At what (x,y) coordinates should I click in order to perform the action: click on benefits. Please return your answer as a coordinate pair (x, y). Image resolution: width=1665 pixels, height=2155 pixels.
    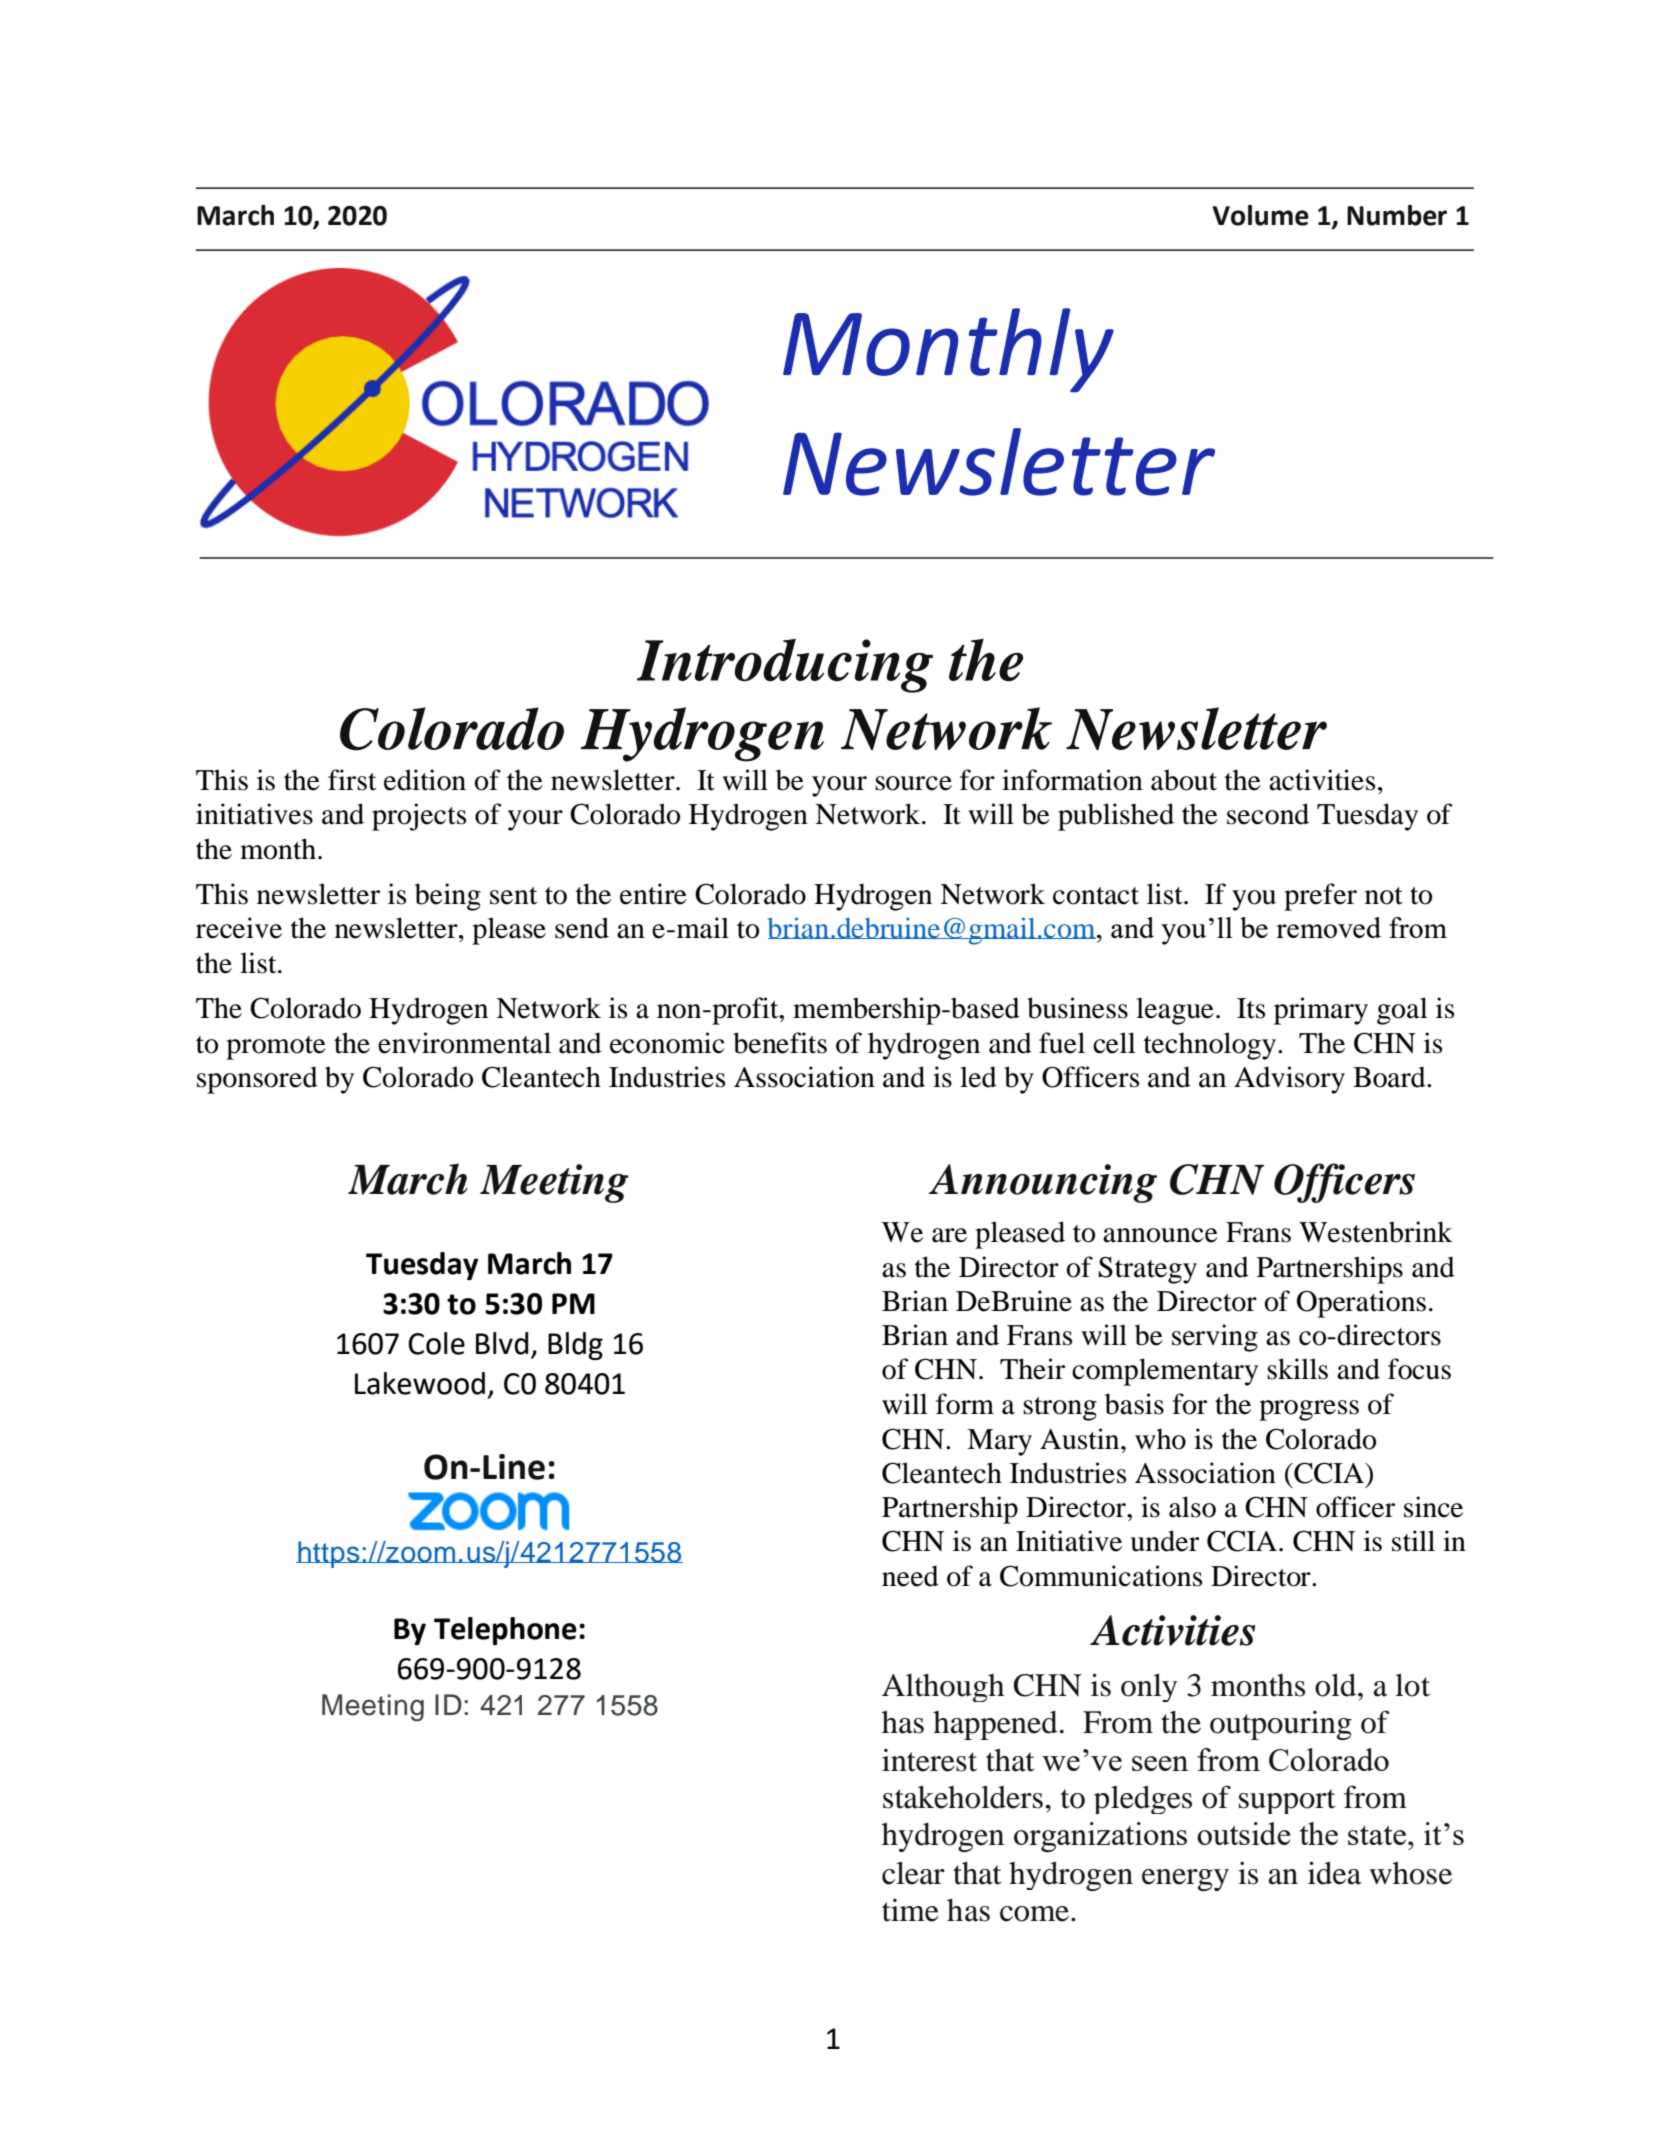
    Looking at the image, I should click on (780, 1043).
